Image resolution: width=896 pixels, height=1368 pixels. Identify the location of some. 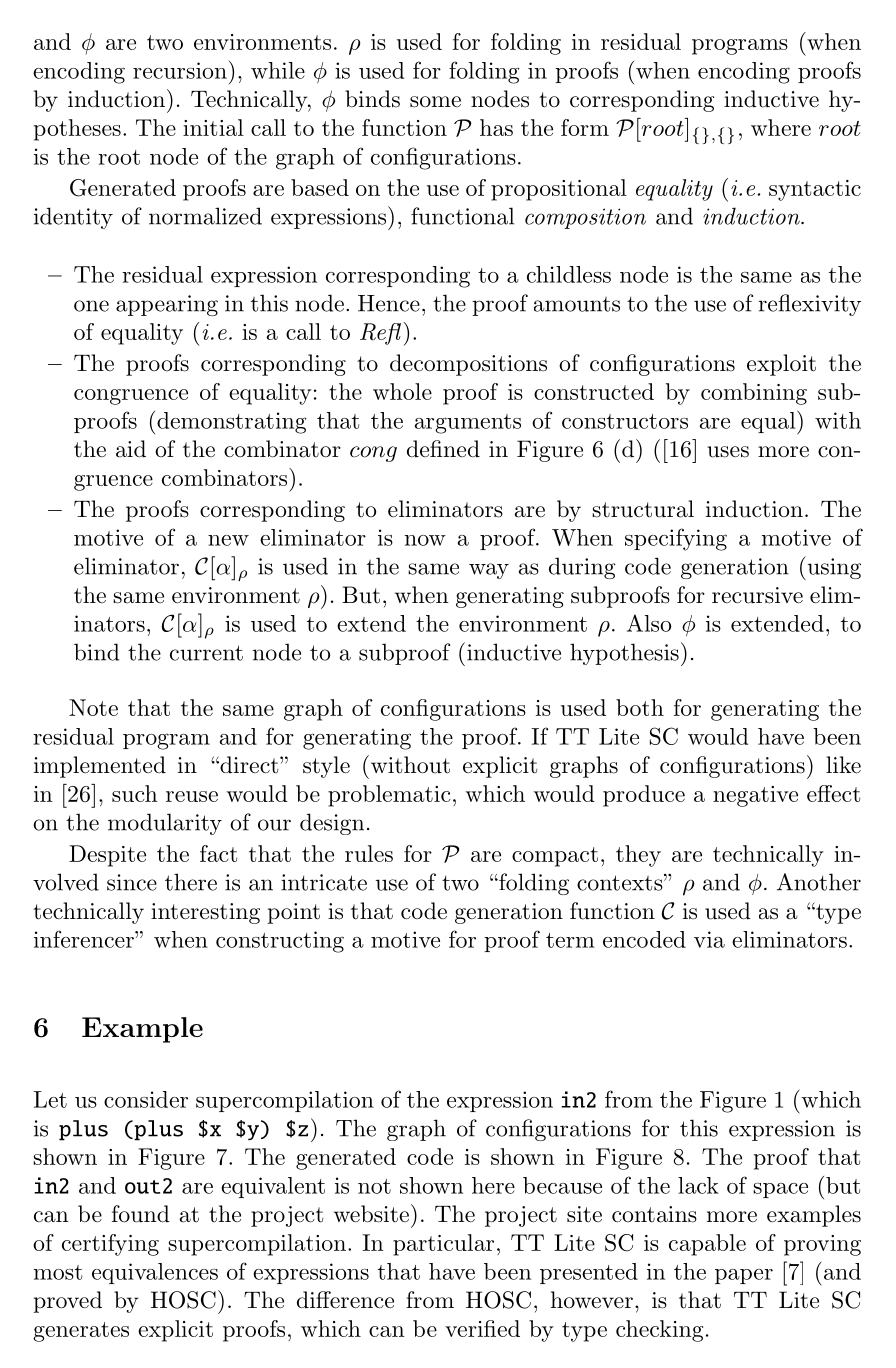
(435, 102).
